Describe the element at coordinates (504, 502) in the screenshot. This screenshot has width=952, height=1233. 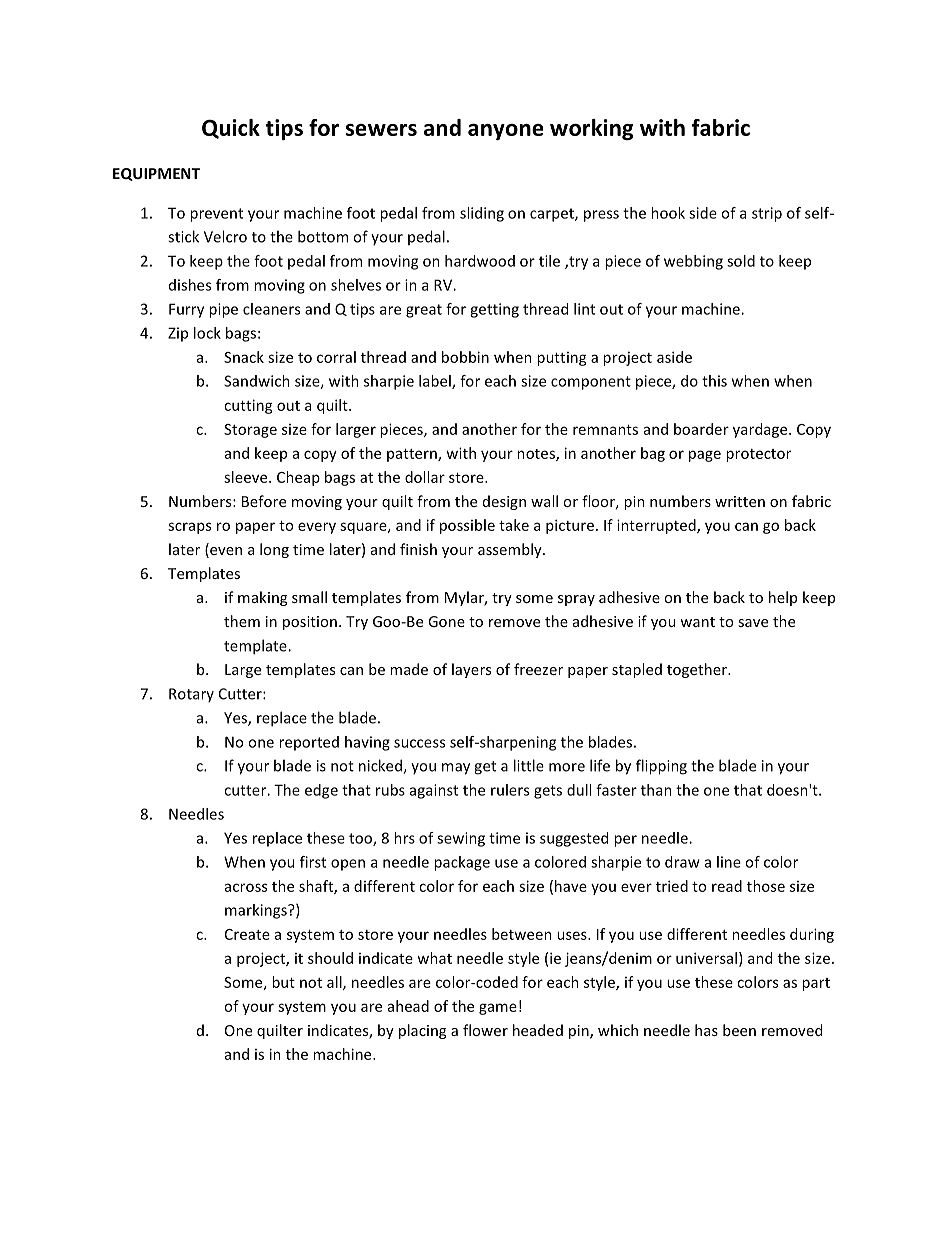
I see `design` at that location.
